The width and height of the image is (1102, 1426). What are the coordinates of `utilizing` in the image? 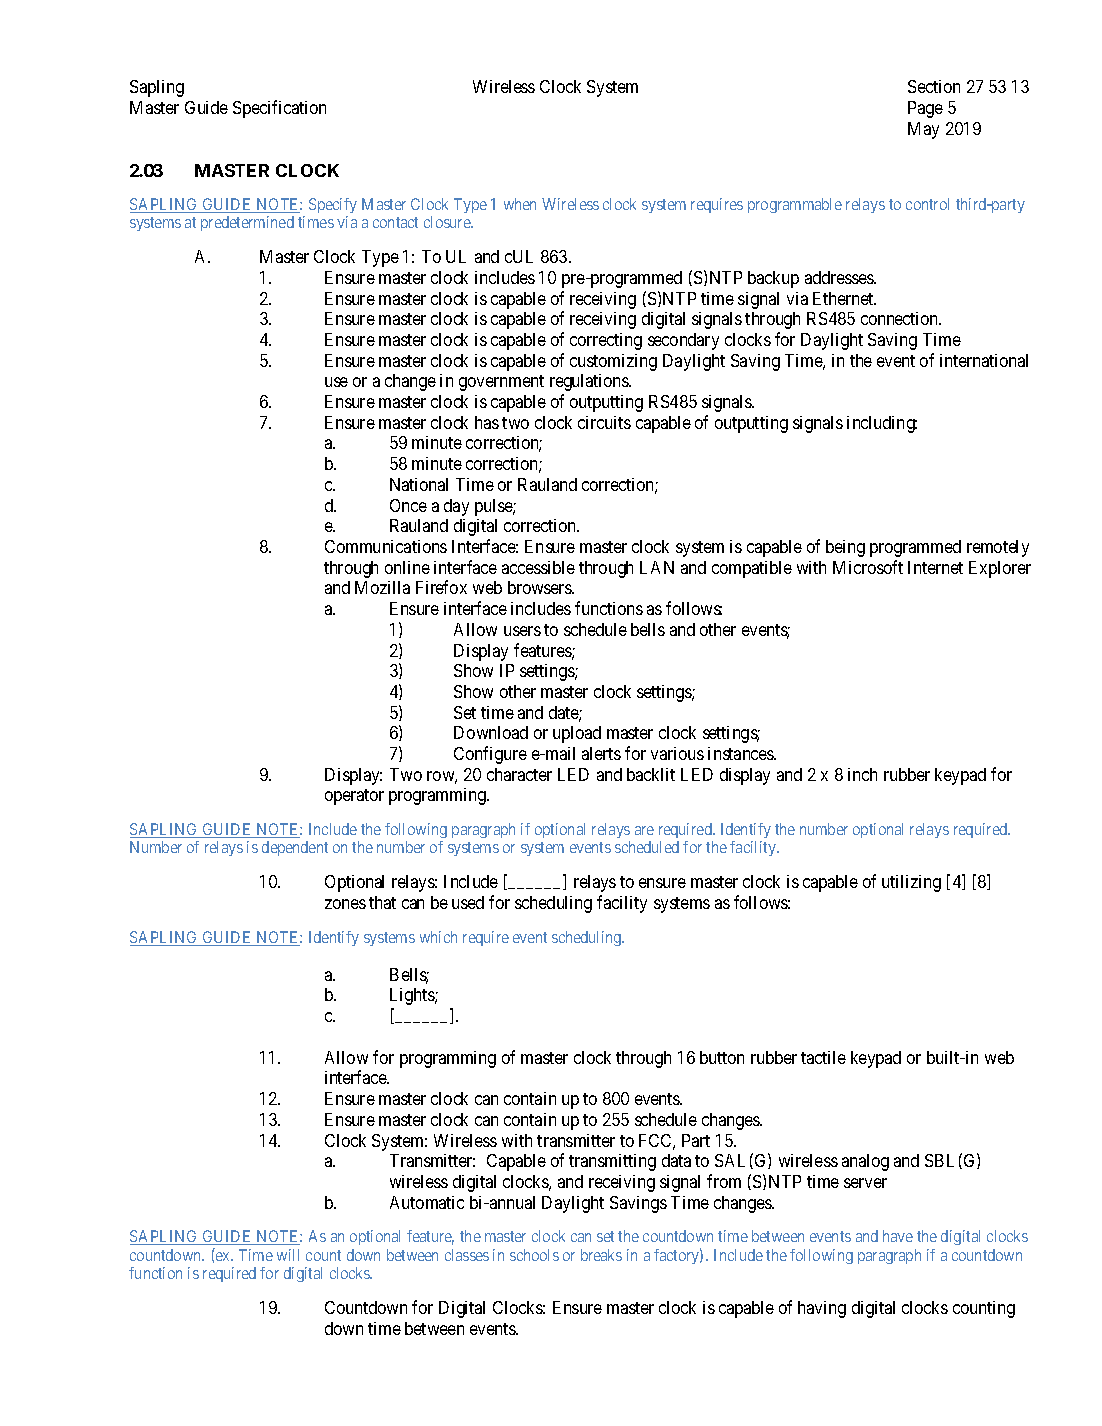 It's located at (911, 883).
